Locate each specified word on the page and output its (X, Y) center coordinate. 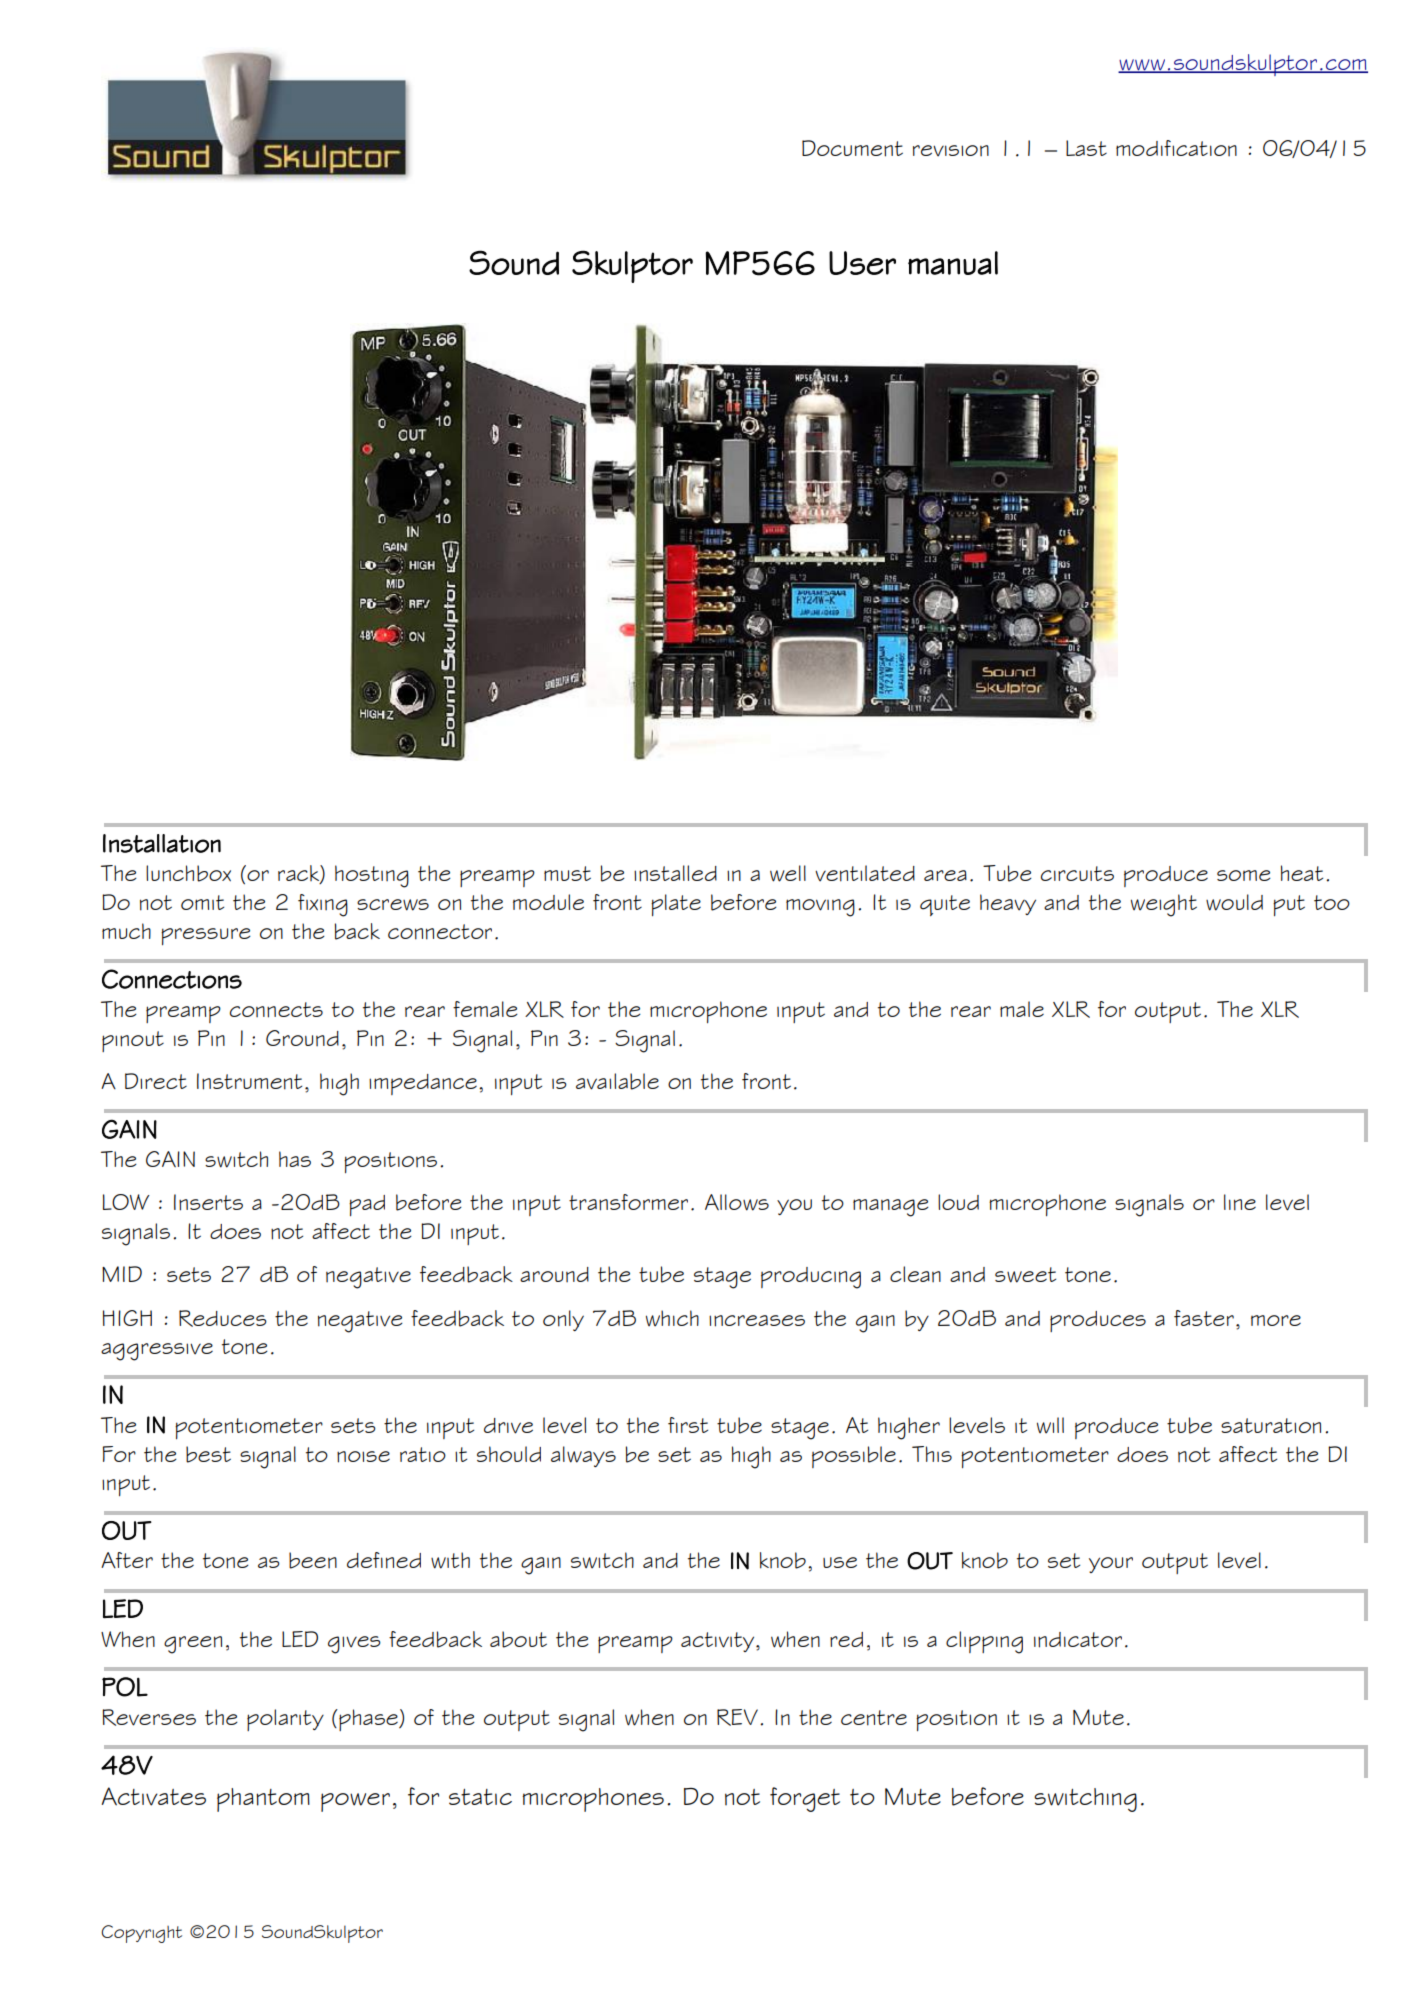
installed (675, 873)
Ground (302, 1038)
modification (1176, 148)
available (617, 1081)
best (208, 1454)
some (1244, 875)
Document (852, 148)
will (1050, 1425)
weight (1164, 905)
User (862, 263)
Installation (162, 843)
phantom (263, 1800)
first (688, 1425)
